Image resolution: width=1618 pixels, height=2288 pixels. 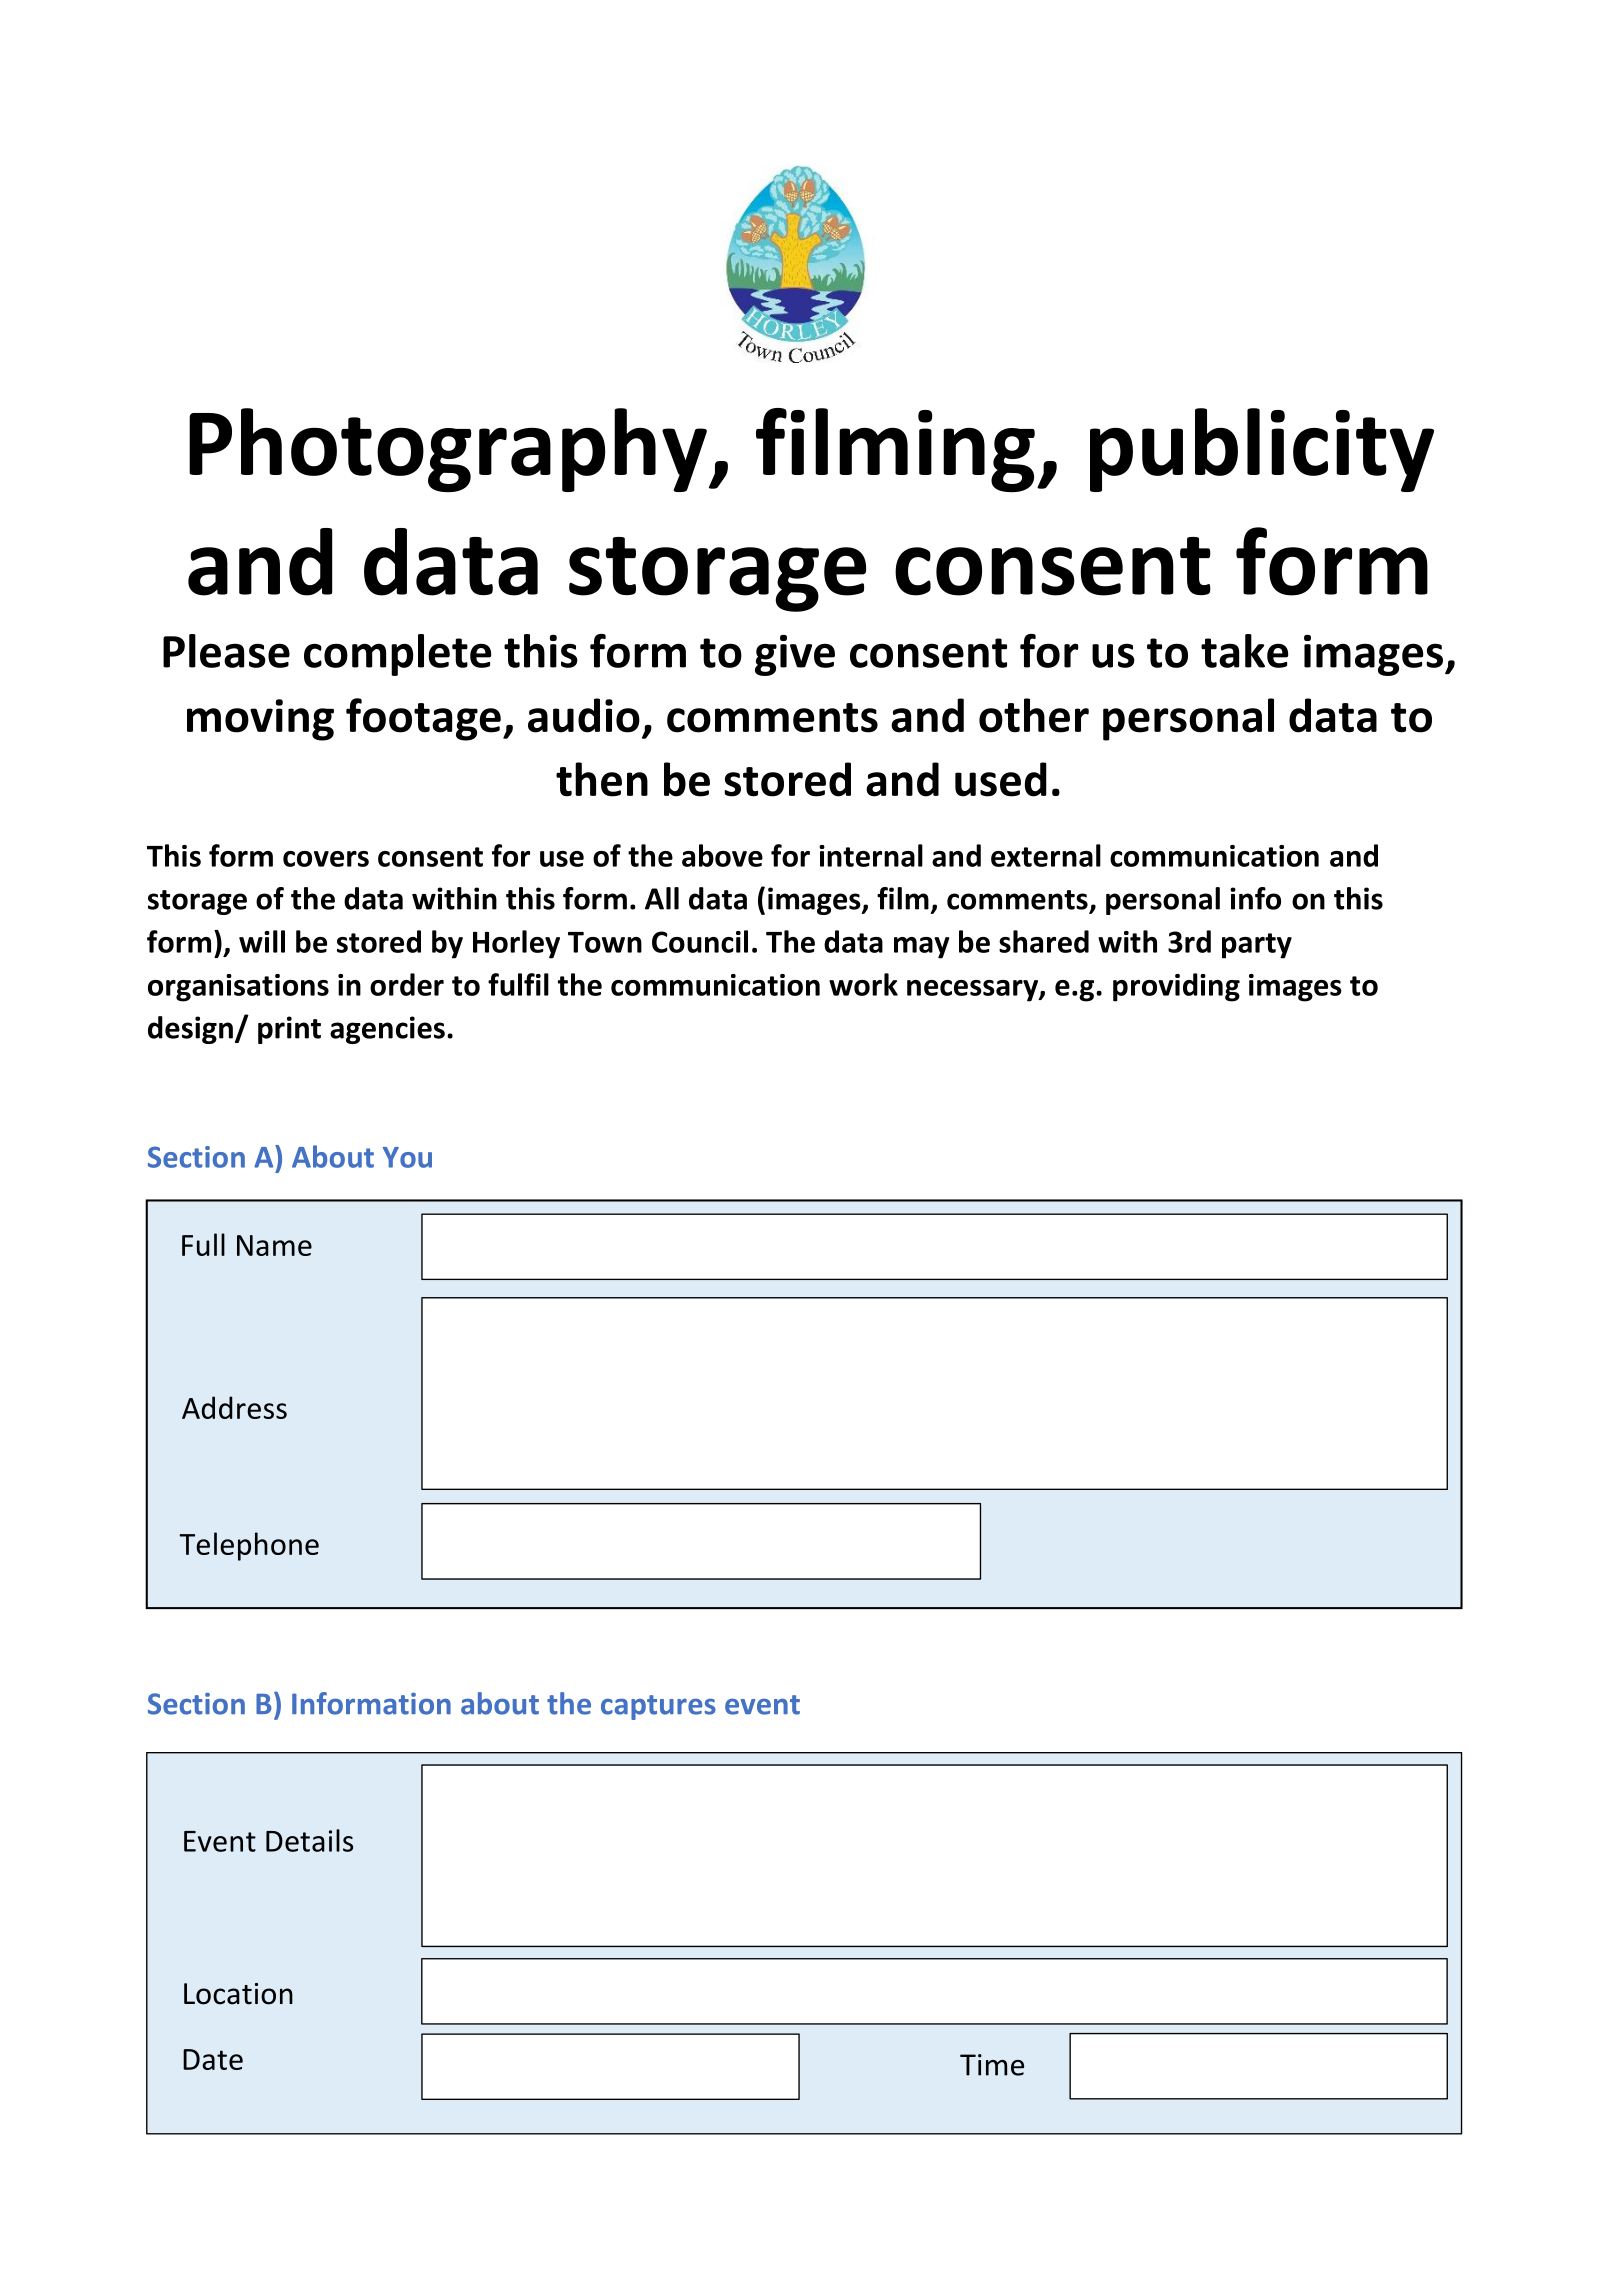 I want to click on publicity, so click(x=1262, y=450).
